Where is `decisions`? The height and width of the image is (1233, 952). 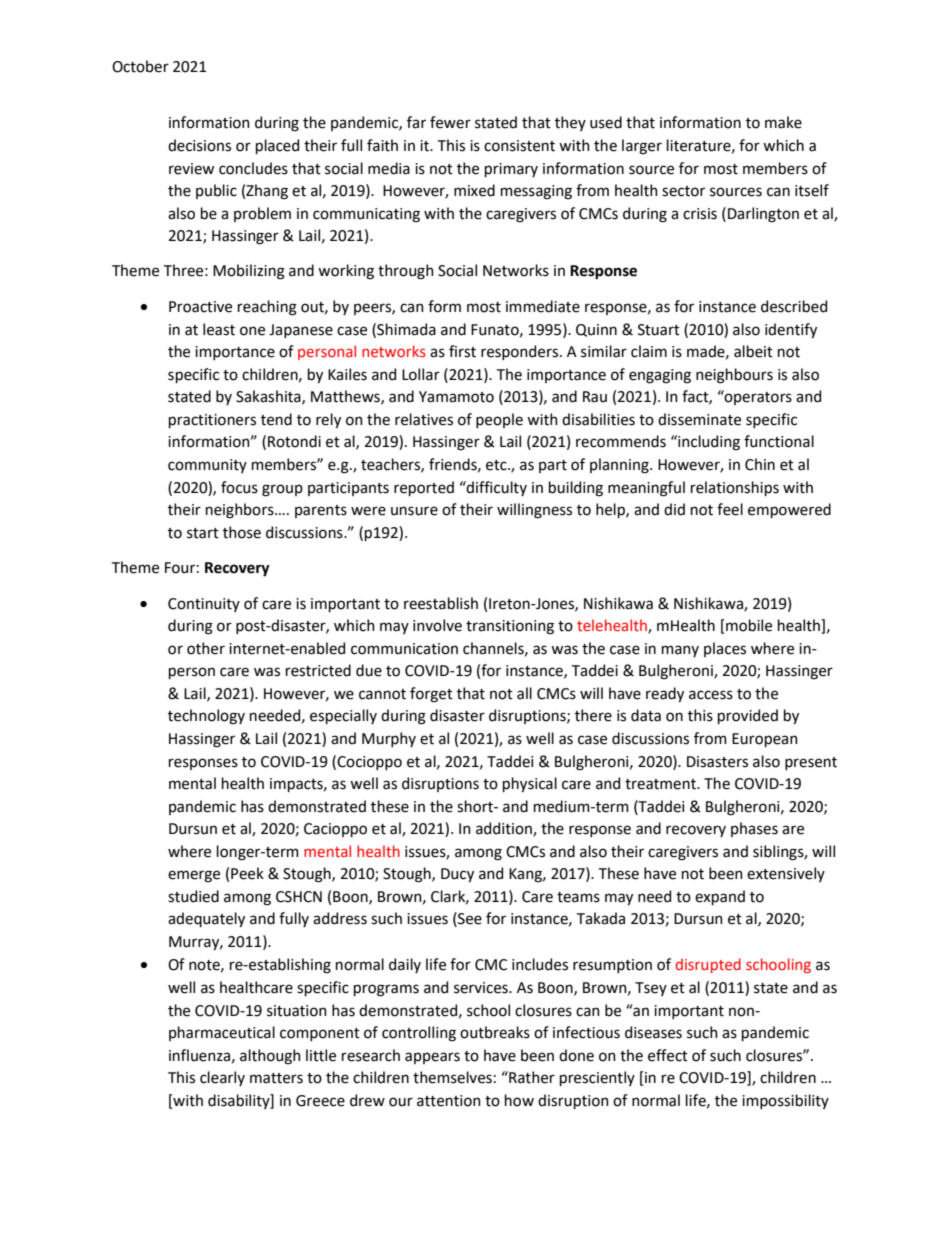 decisions is located at coordinates (199, 145).
